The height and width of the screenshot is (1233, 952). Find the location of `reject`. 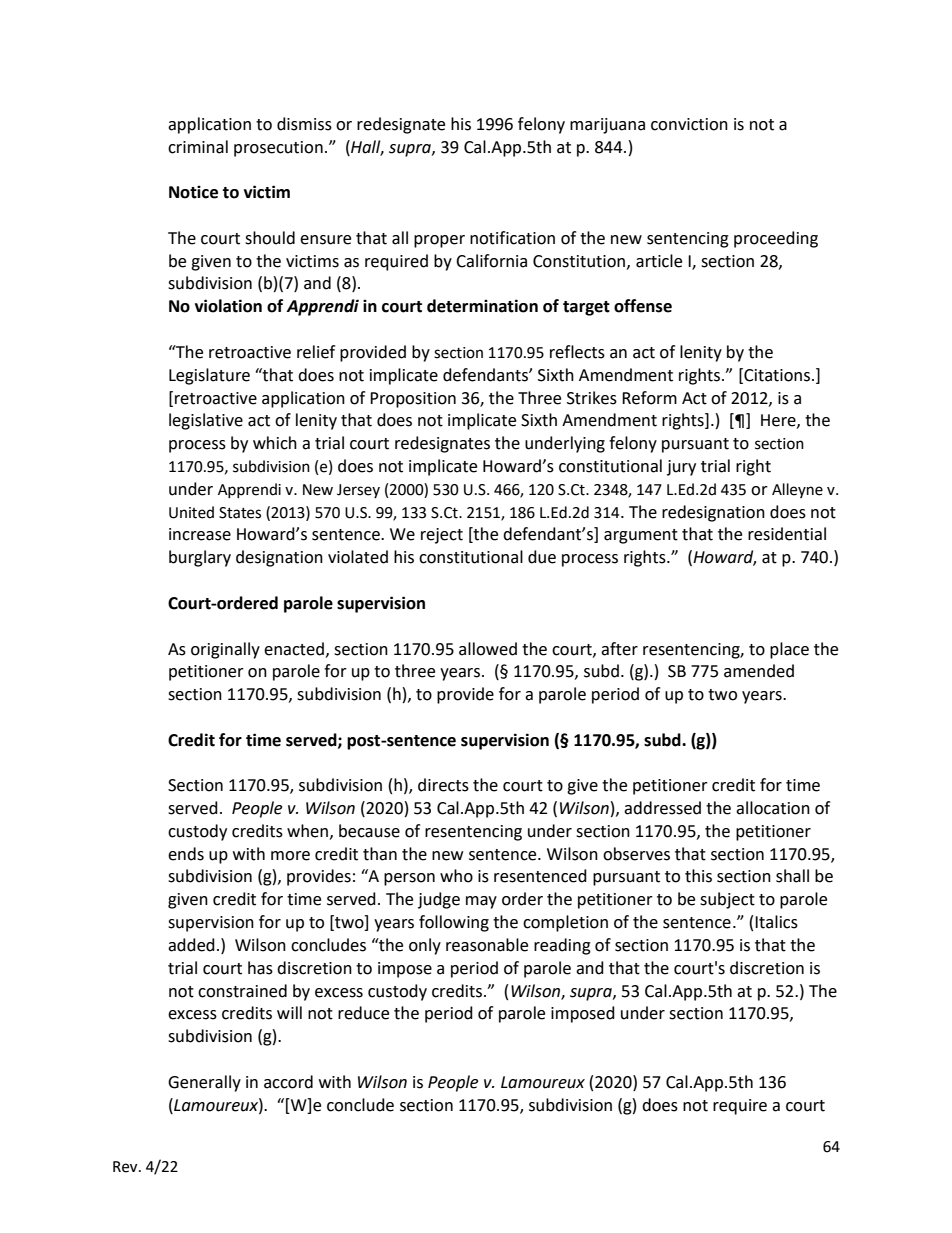

reject is located at coordinates (442, 536).
